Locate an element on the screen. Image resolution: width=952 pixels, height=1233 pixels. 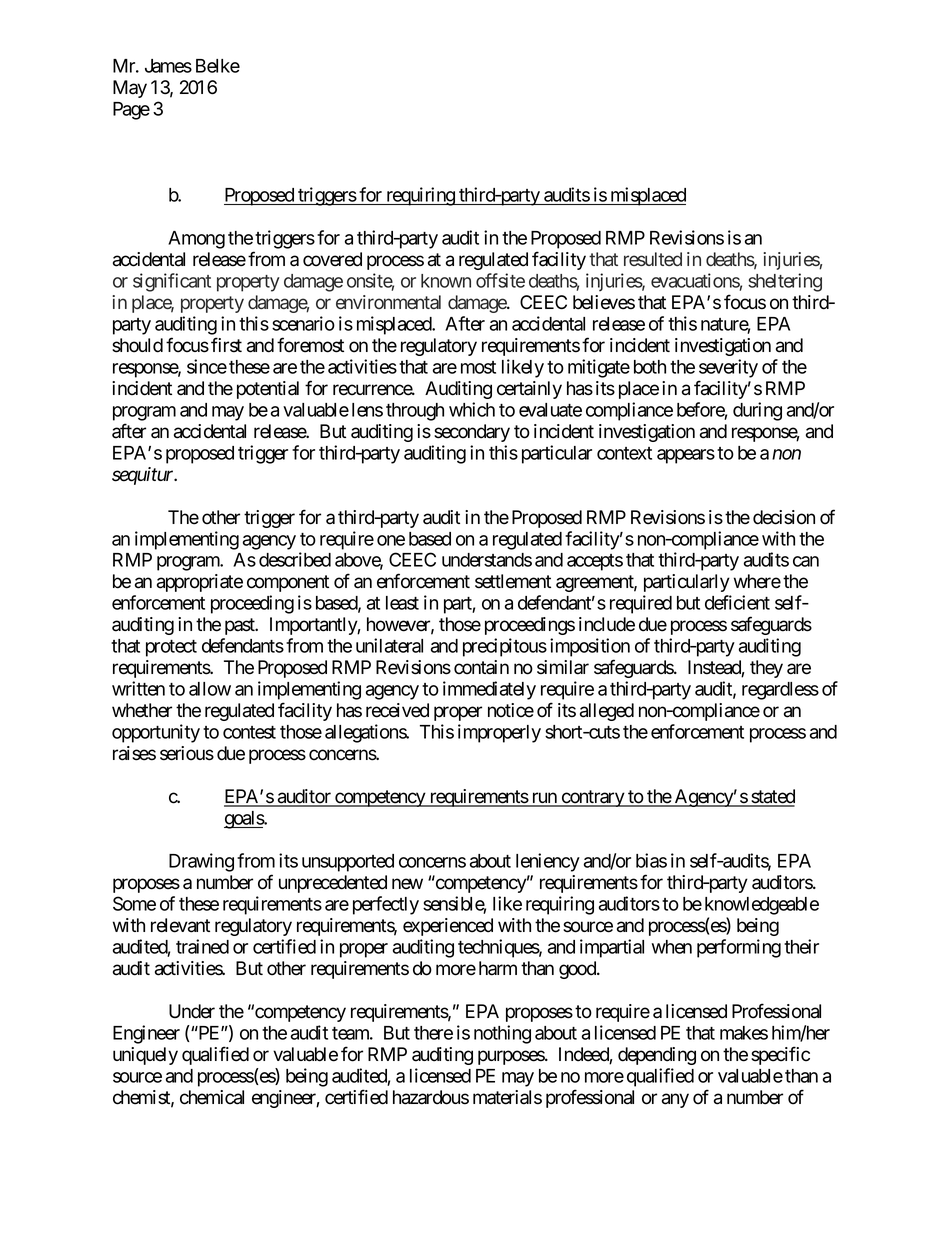
resulted is located at coordinates (653, 259).
